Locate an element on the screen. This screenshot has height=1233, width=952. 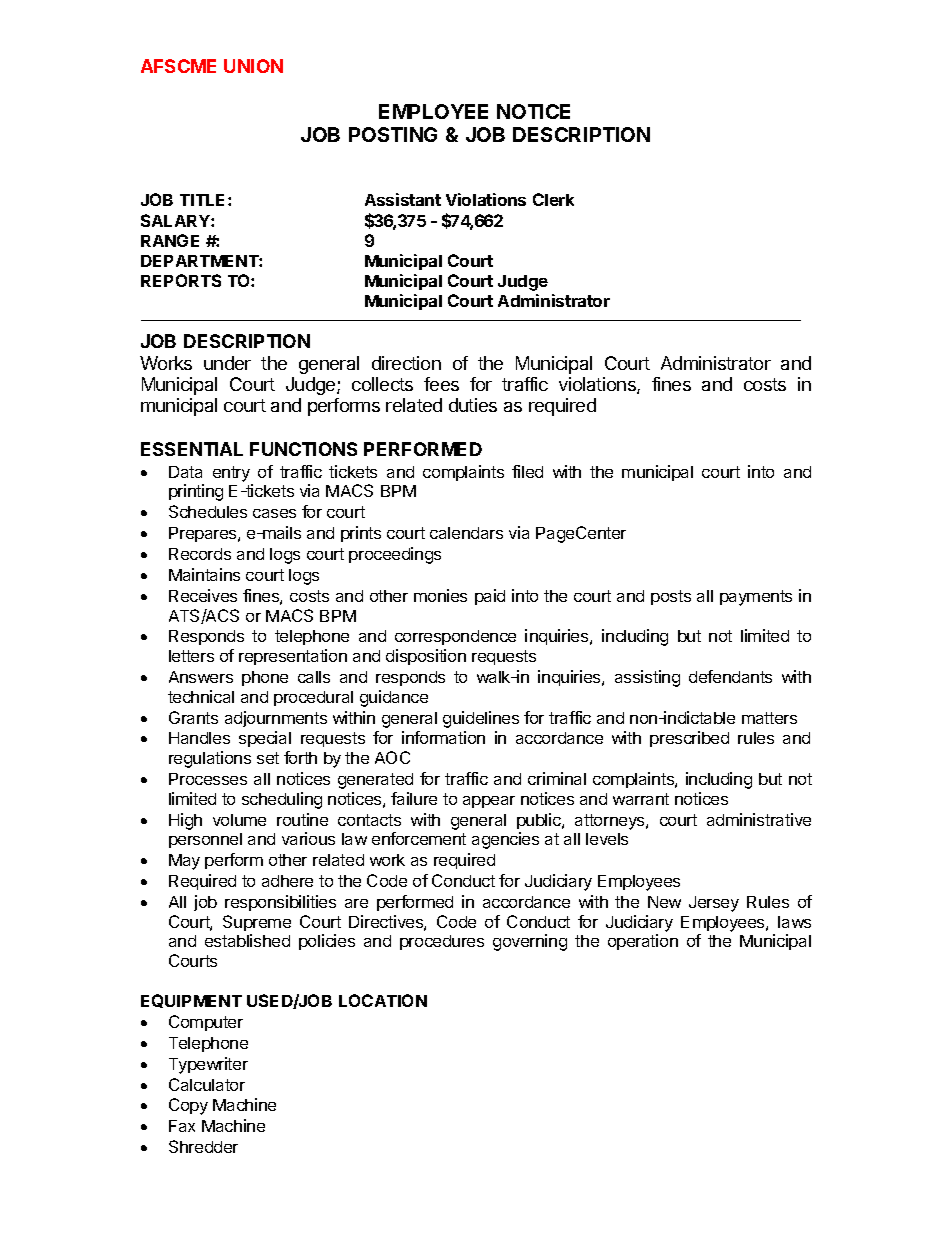
payments is located at coordinates (756, 598).
